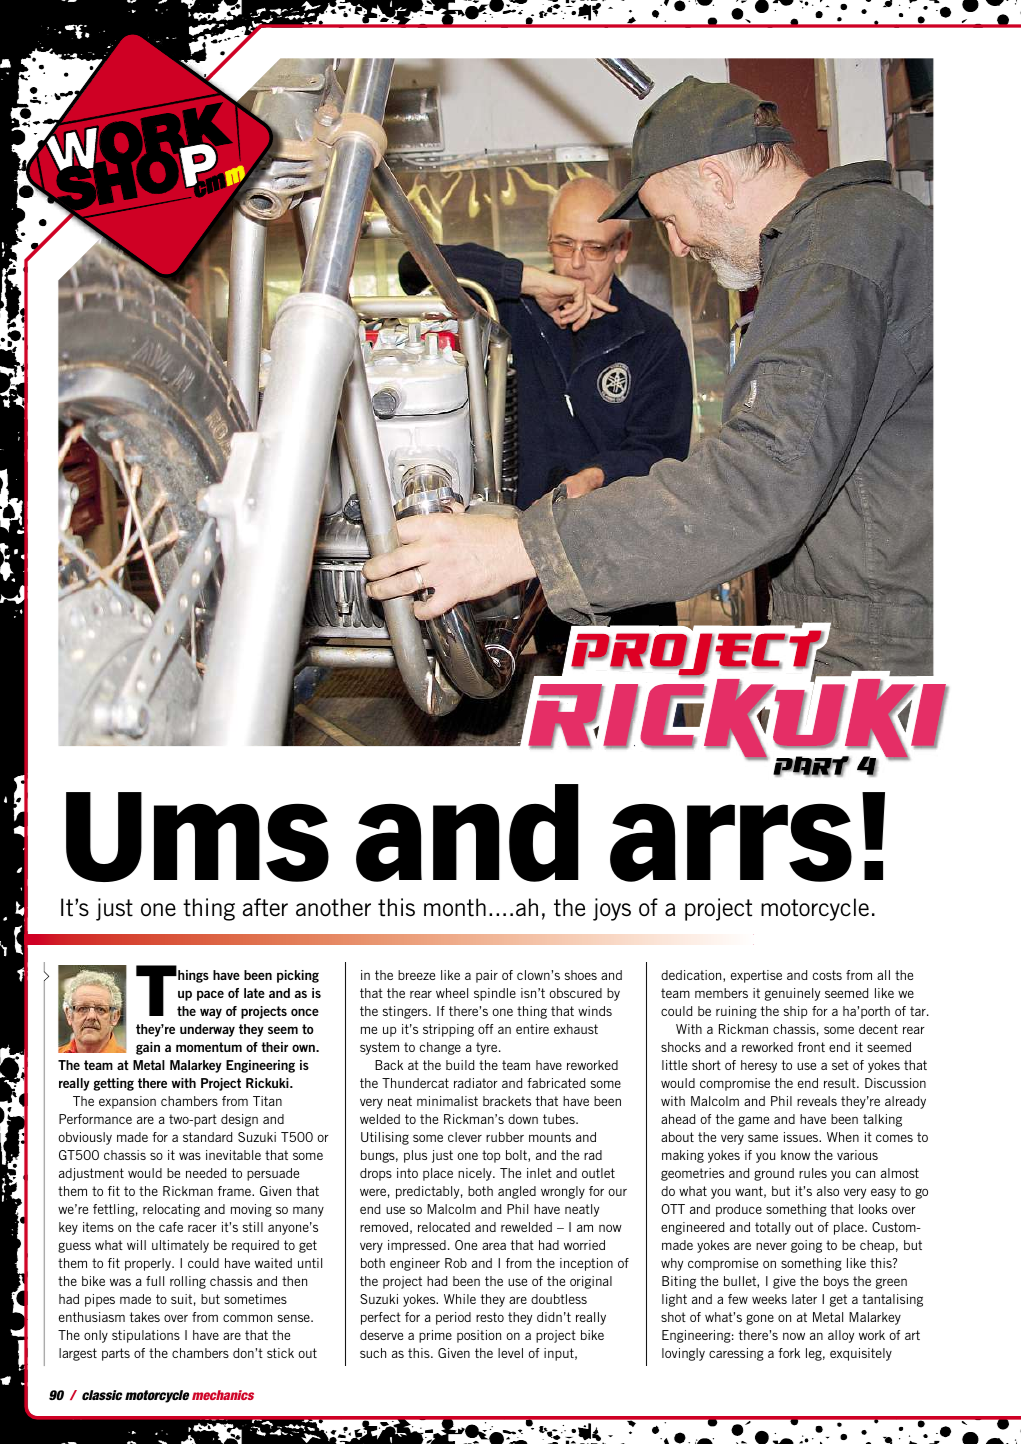 Image resolution: width=1021 pixels, height=1444 pixels. Describe the element at coordinates (796, 1012) in the screenshot. I see `ship` at that location.
